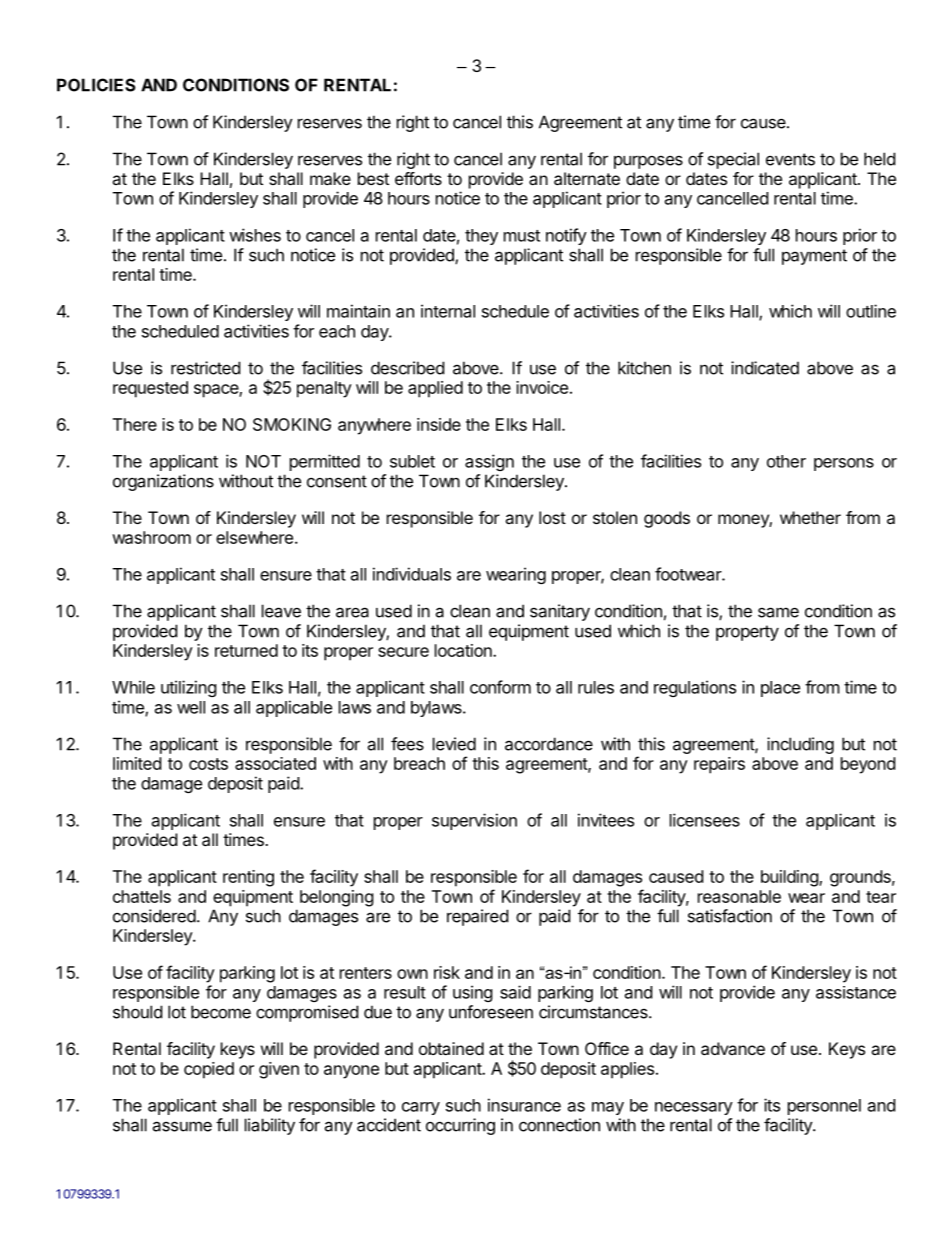 The height and width of the screenshot is (1233, 952). I want to click on indicated, so click(765, 368).
